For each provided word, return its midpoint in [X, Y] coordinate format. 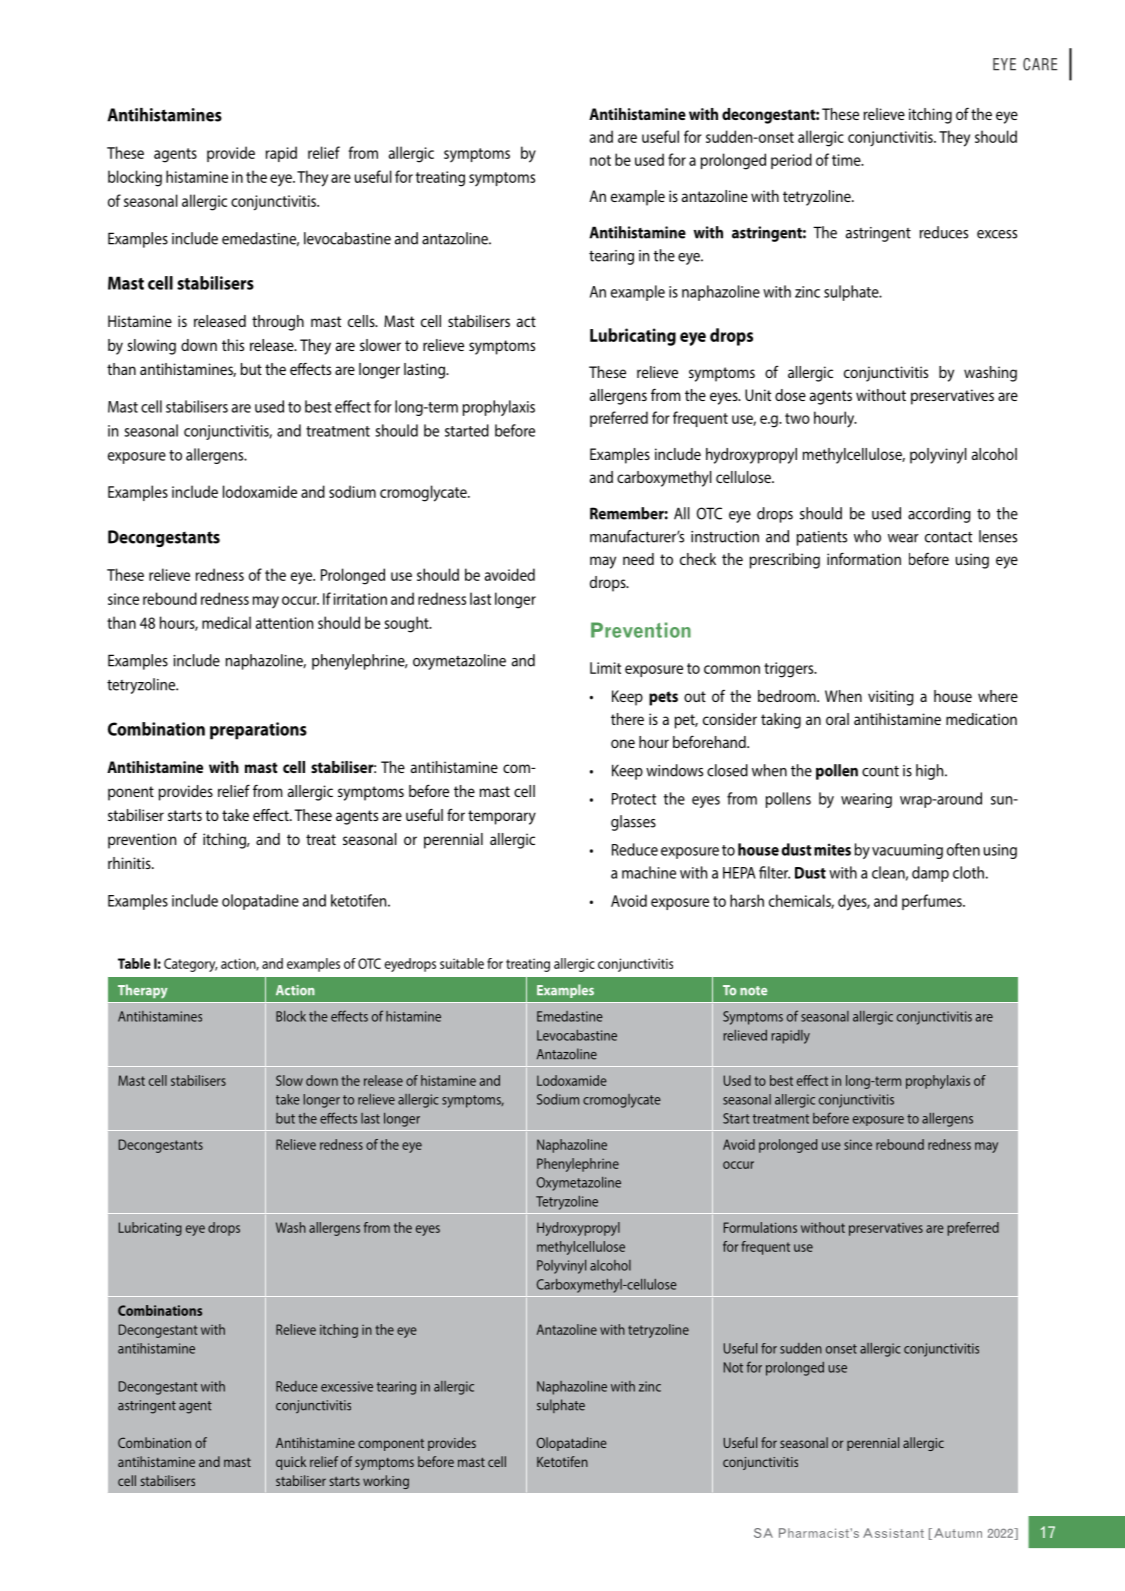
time [847, 160]
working [386, 1482]
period [791, 161]
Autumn [958, 1533]
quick [291, 1463]
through [278, 323]
